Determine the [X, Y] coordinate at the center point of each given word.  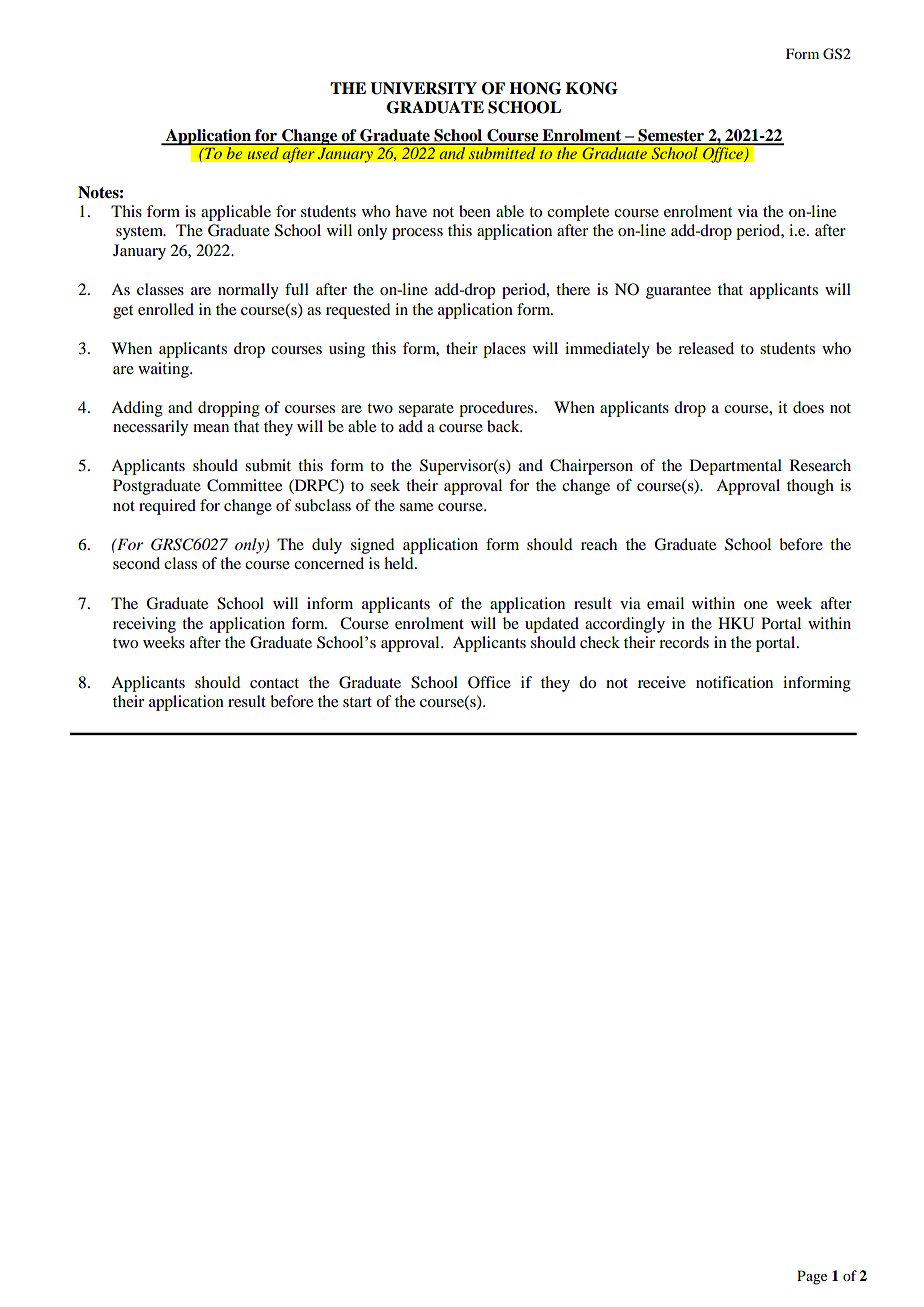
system [141, 233]
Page [812, 1277]
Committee [244, 485]
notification [734, 682]
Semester [671, 136]
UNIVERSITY [423, 88]
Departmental [736, 467]
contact [274, 683]
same [416, 507]
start [357, 702]
